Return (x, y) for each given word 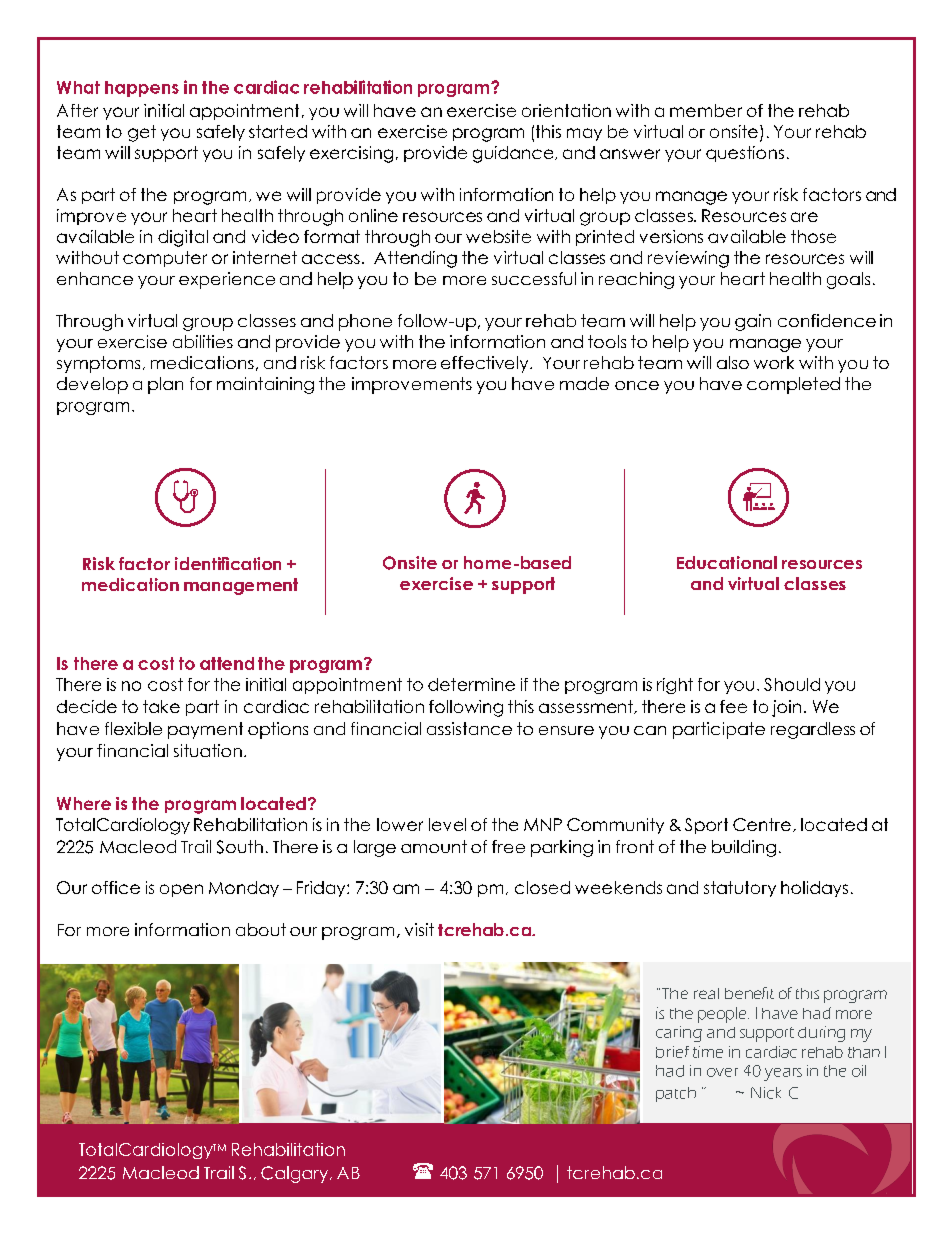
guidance (514, 154)
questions (745, 154)
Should (792, 684)
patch (676, 1094)
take (161, 706)
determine (471, 684)
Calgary (296, 1174)
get (142, 133)
